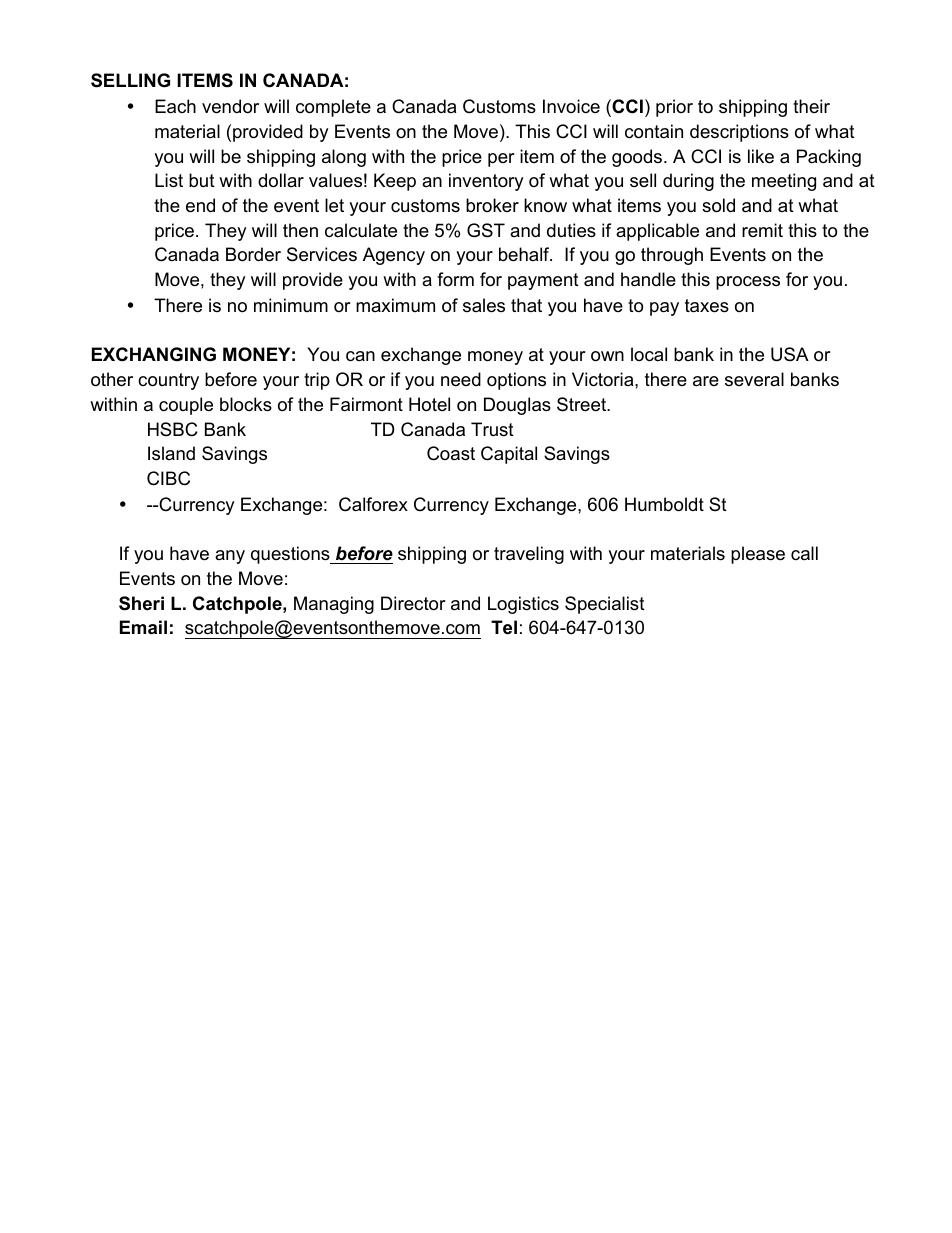 Image resolution: width=952 pixels, height=1233 pixels. What do you see at coordinates (168, 381) in the page?
I see `country` at bounding box center [168, 381].
